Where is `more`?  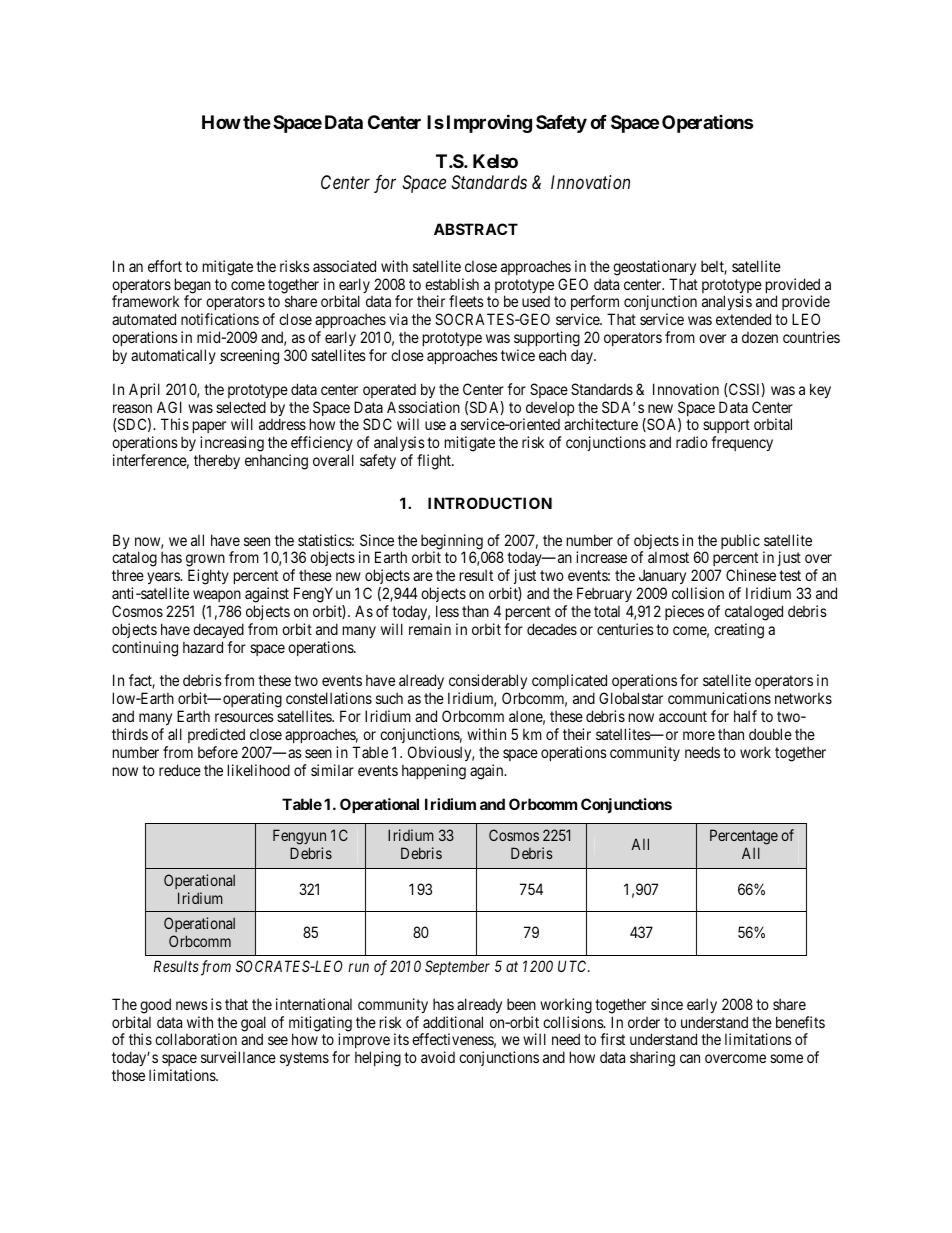 more is located at coordinates (699, 735).
